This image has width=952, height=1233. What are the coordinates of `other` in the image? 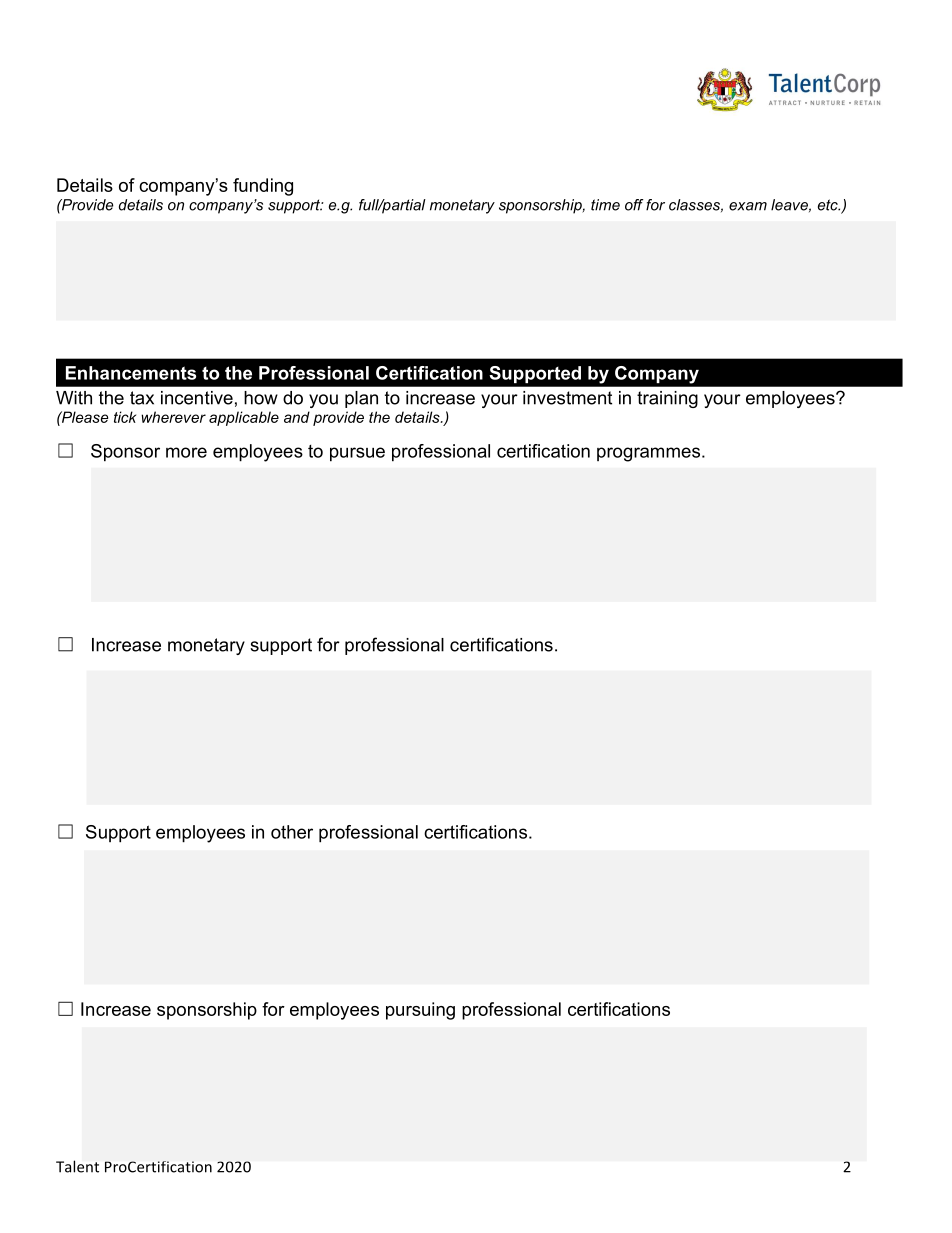 It's located at (292, 832).
